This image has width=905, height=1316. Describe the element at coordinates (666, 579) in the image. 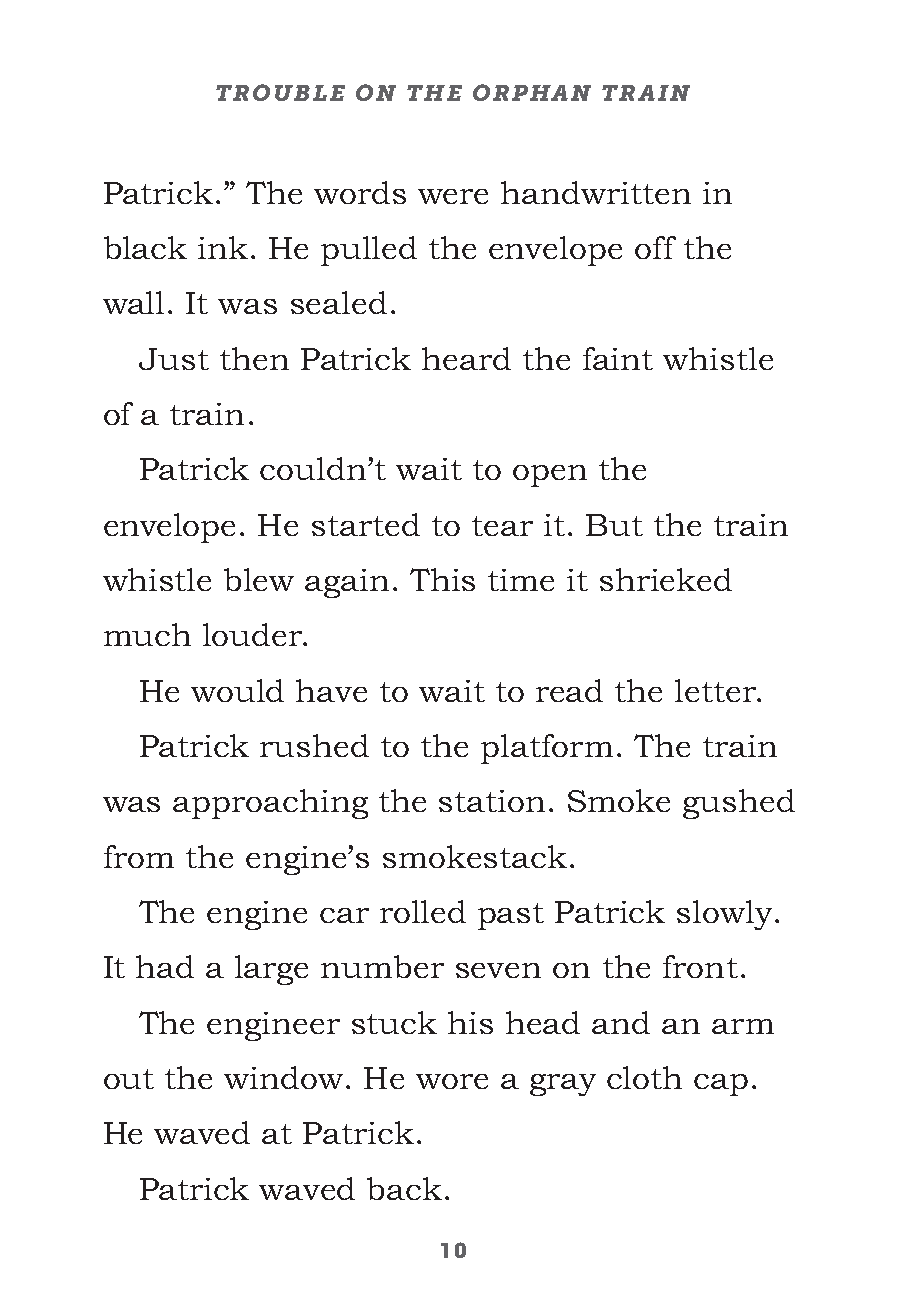

I see `shrieked` at that location.
